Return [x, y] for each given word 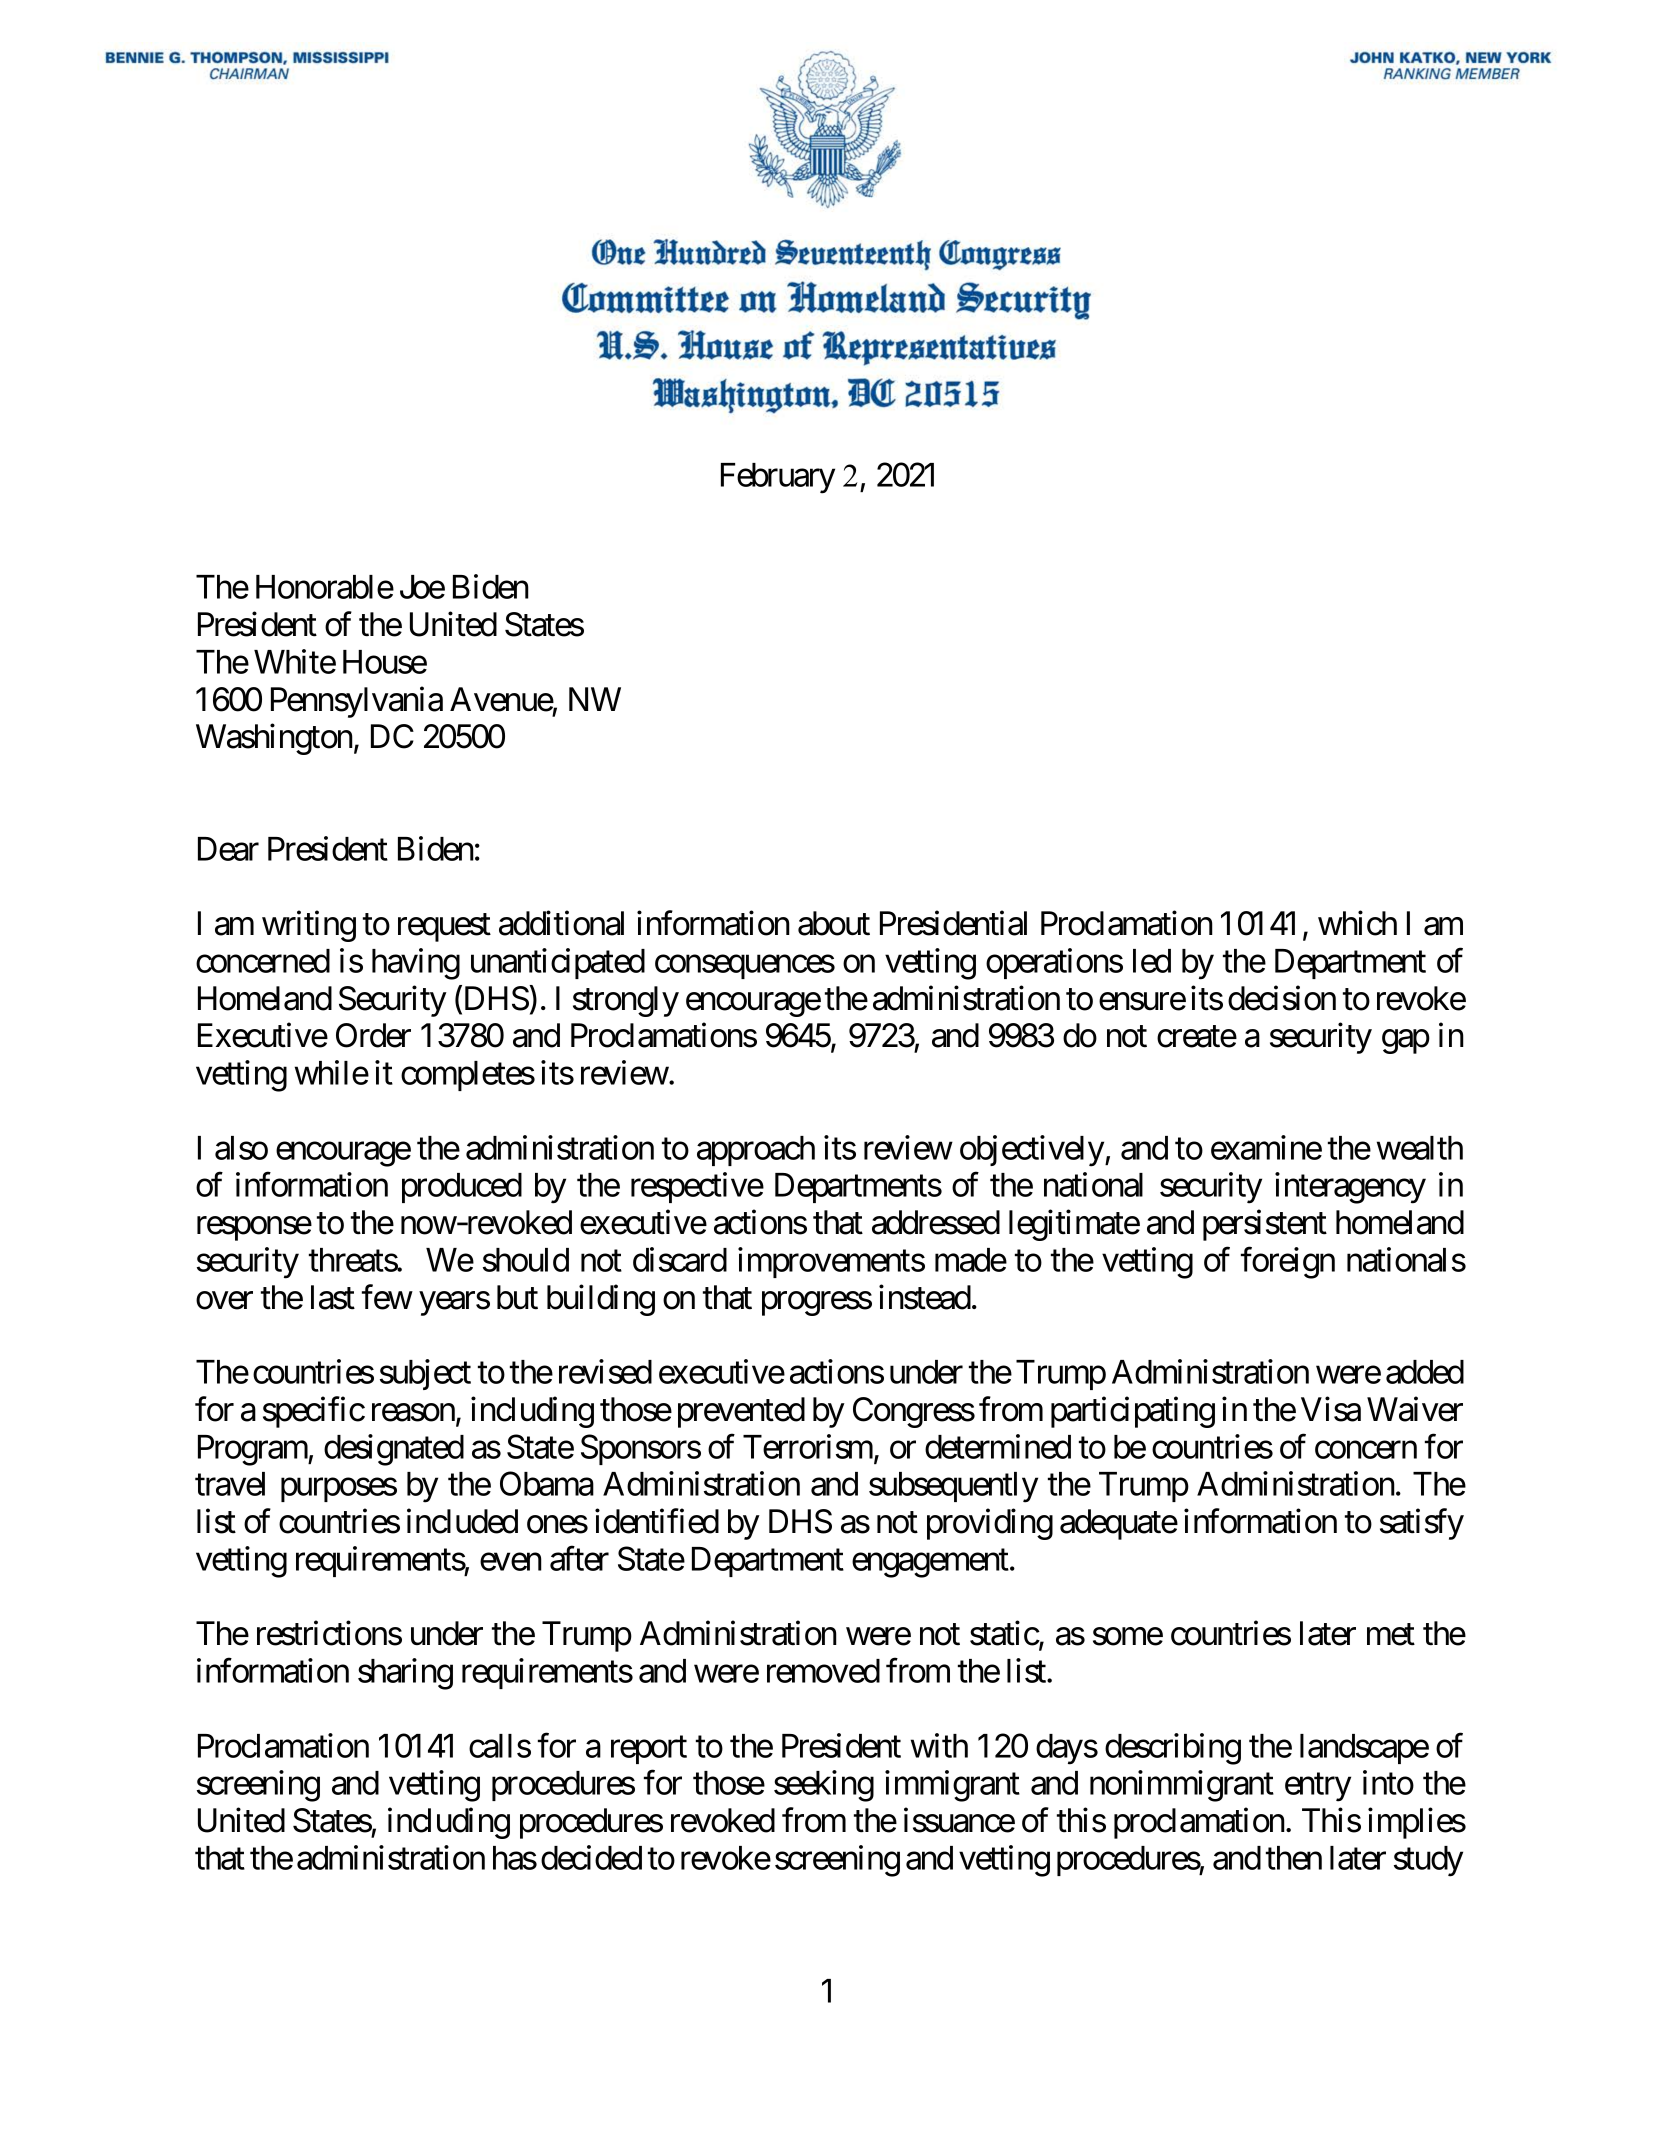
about [834, 923]
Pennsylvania [357, 702]
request [444, 928]
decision [1282, 998]
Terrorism [809, 1447]
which [1357, 923]
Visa [1331, 1409]
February [778, 478]
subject [425, 1374]
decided [591, 1857]
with [939, 1745]
